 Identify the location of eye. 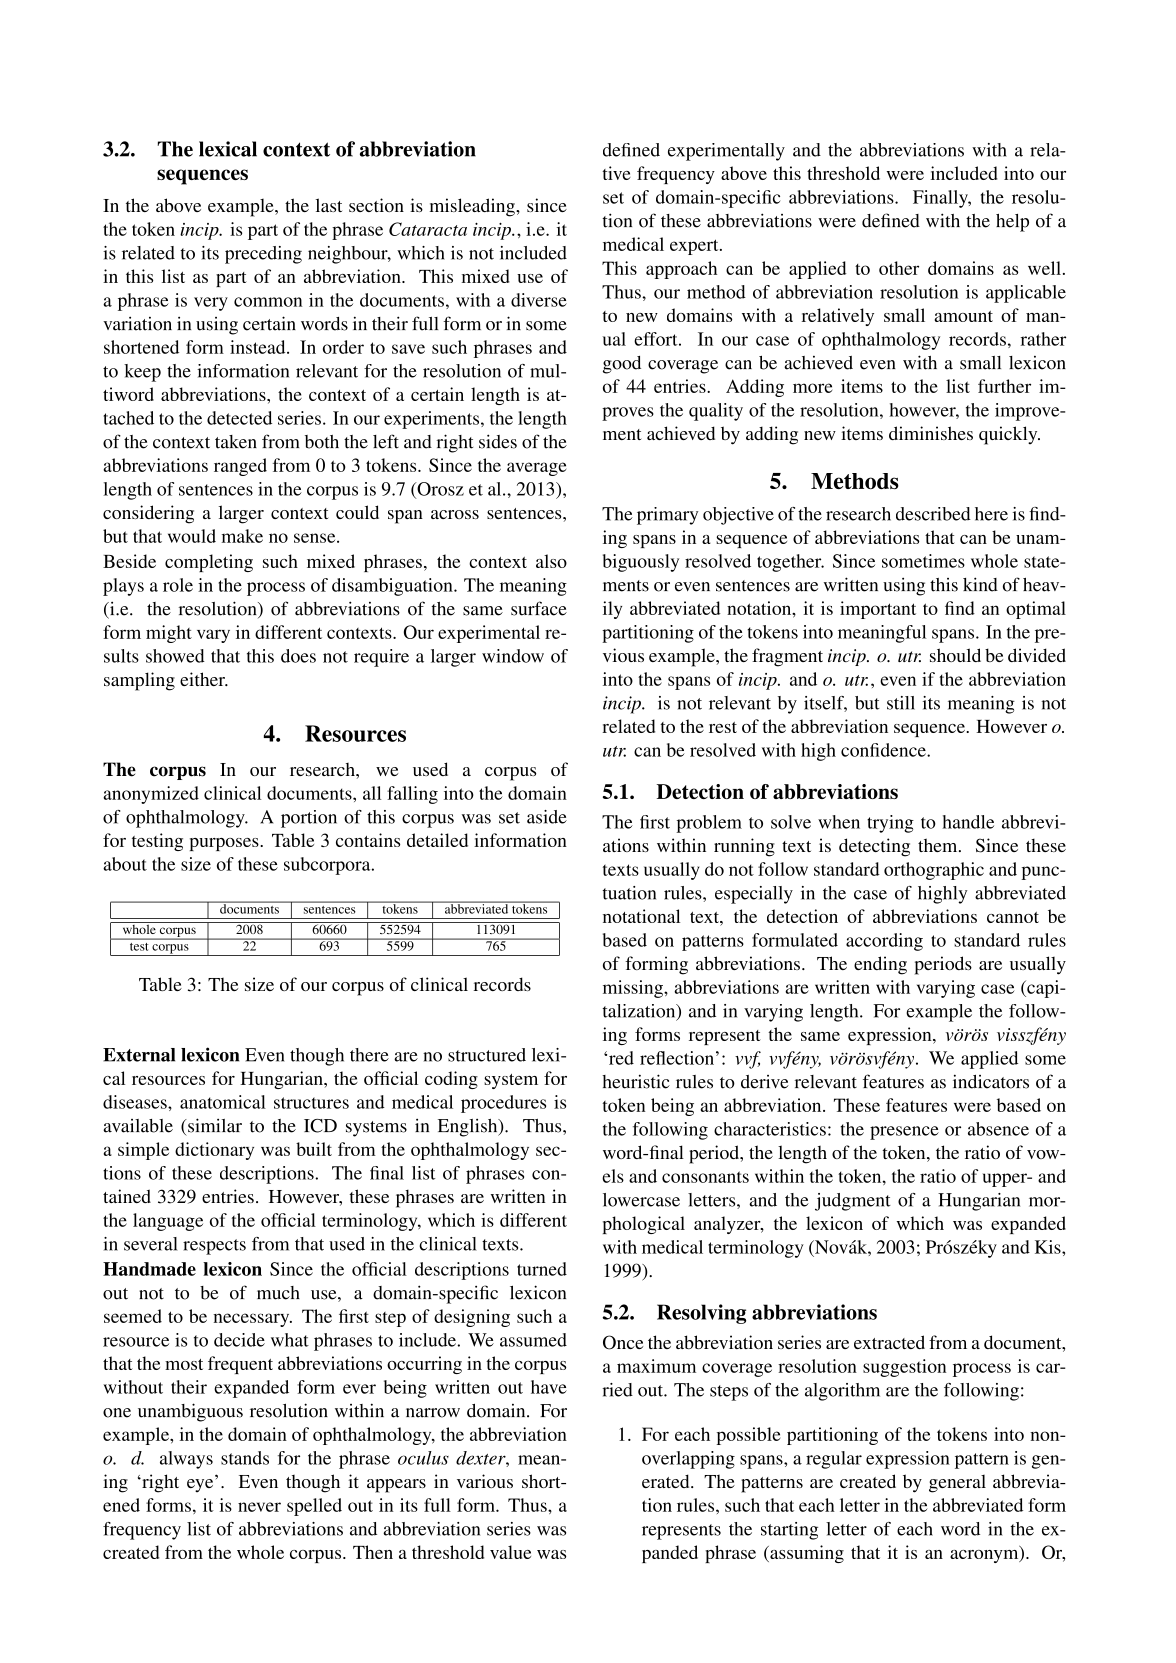
(201, 1484).
